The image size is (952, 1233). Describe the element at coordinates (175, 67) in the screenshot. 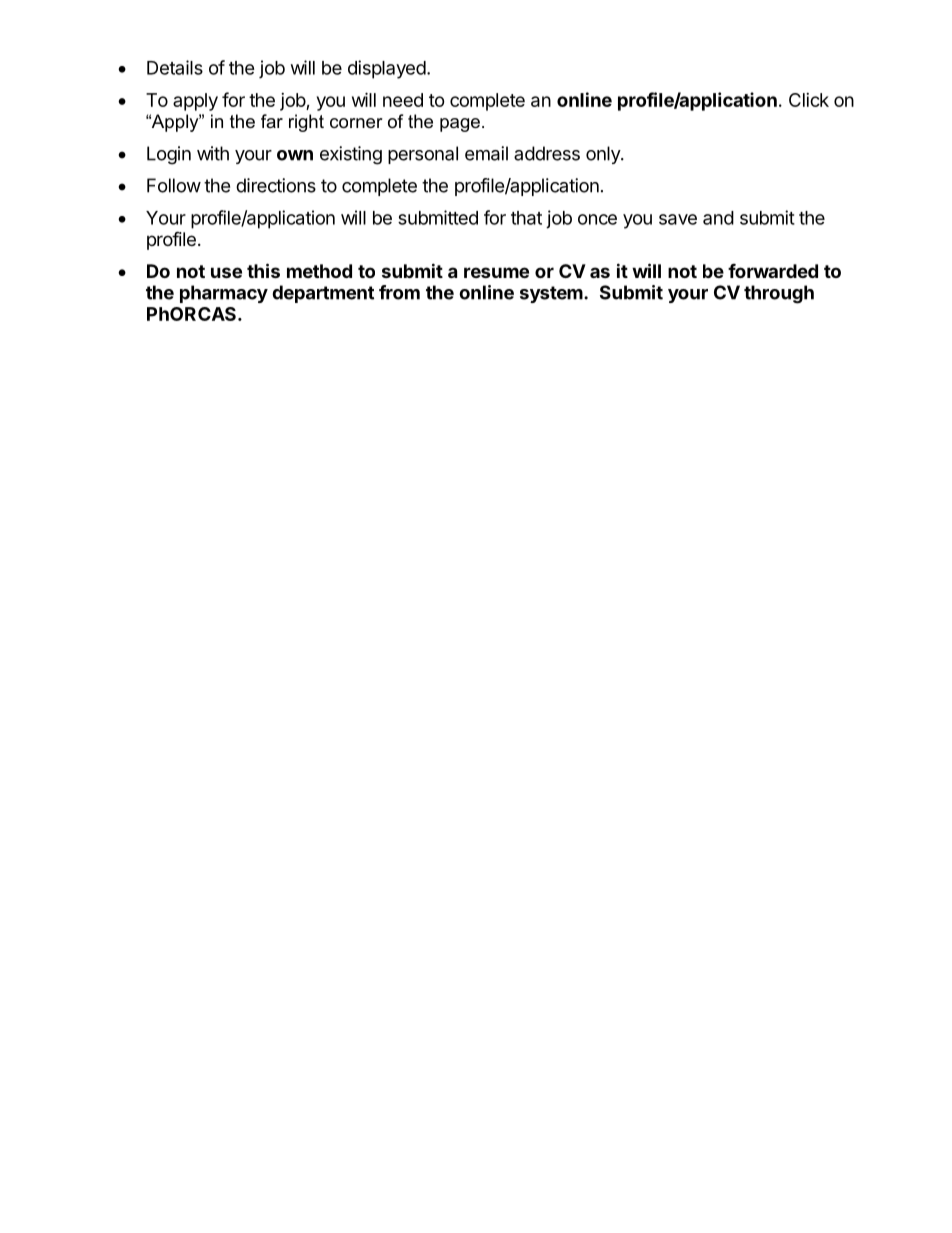

I see `Details` at that location.
